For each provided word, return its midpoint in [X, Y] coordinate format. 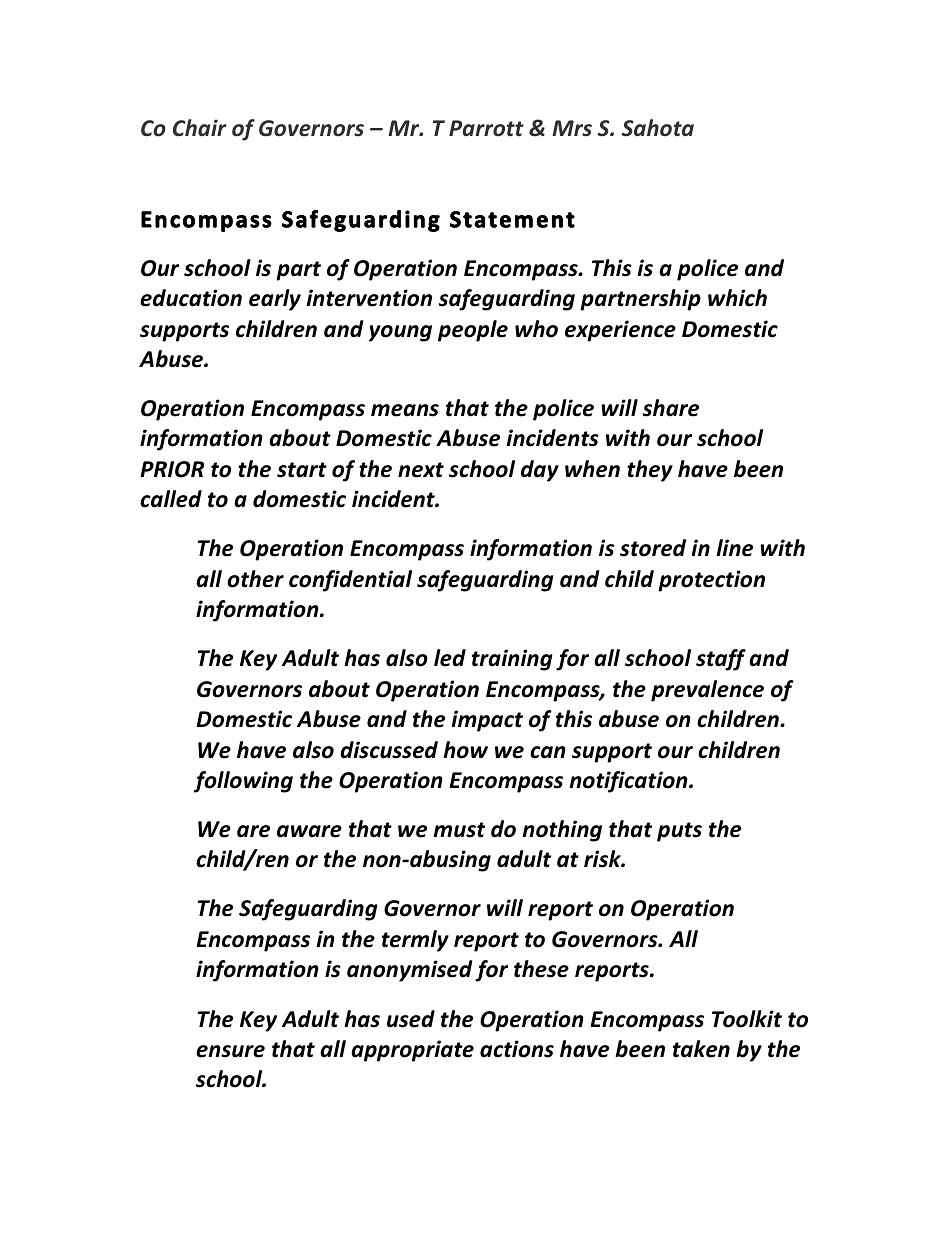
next [421, 470]
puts [679, 832]
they [650, 471]
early [275, 300]
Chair [200, 128]
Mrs [572, 128]
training [512, 660]
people [473, 331]
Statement [512, 219]
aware [309, 831]
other [255, 579]
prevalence [707, 691]
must [459, 830]
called [171, 499]
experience [620, 331]
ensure [230, 1051]
